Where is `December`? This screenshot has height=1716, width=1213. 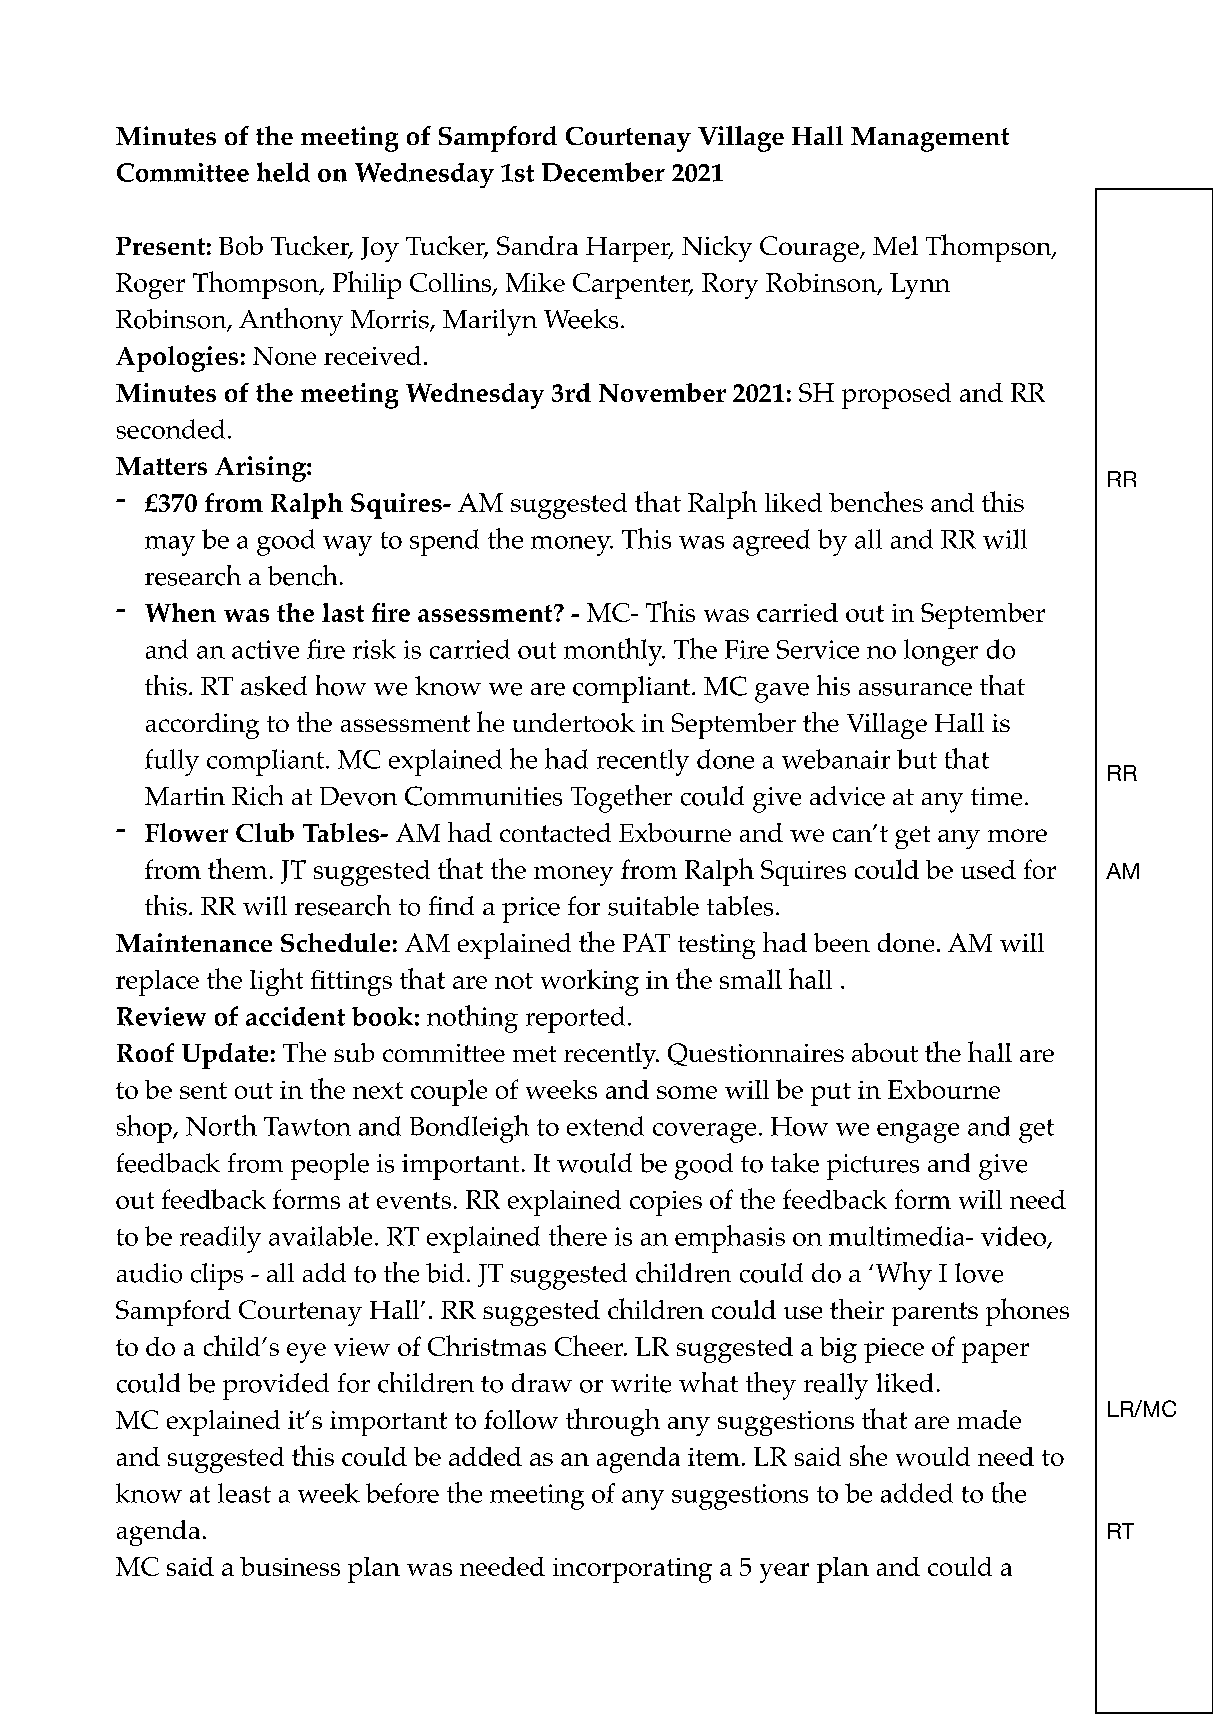 December is located at coordinates (603, 172).
